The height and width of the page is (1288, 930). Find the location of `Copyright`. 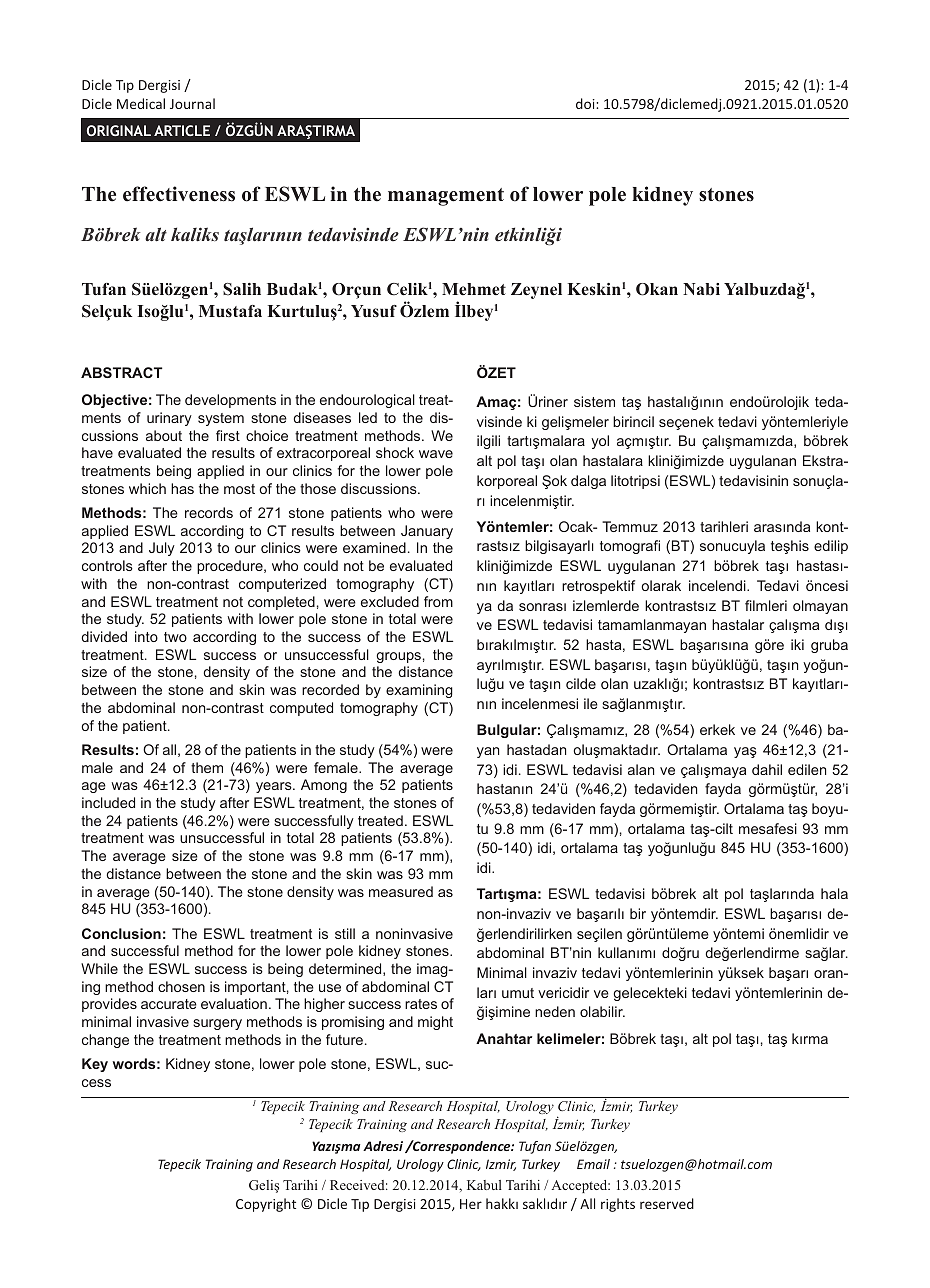

Copyright is located at coordinates (266, 1205).
